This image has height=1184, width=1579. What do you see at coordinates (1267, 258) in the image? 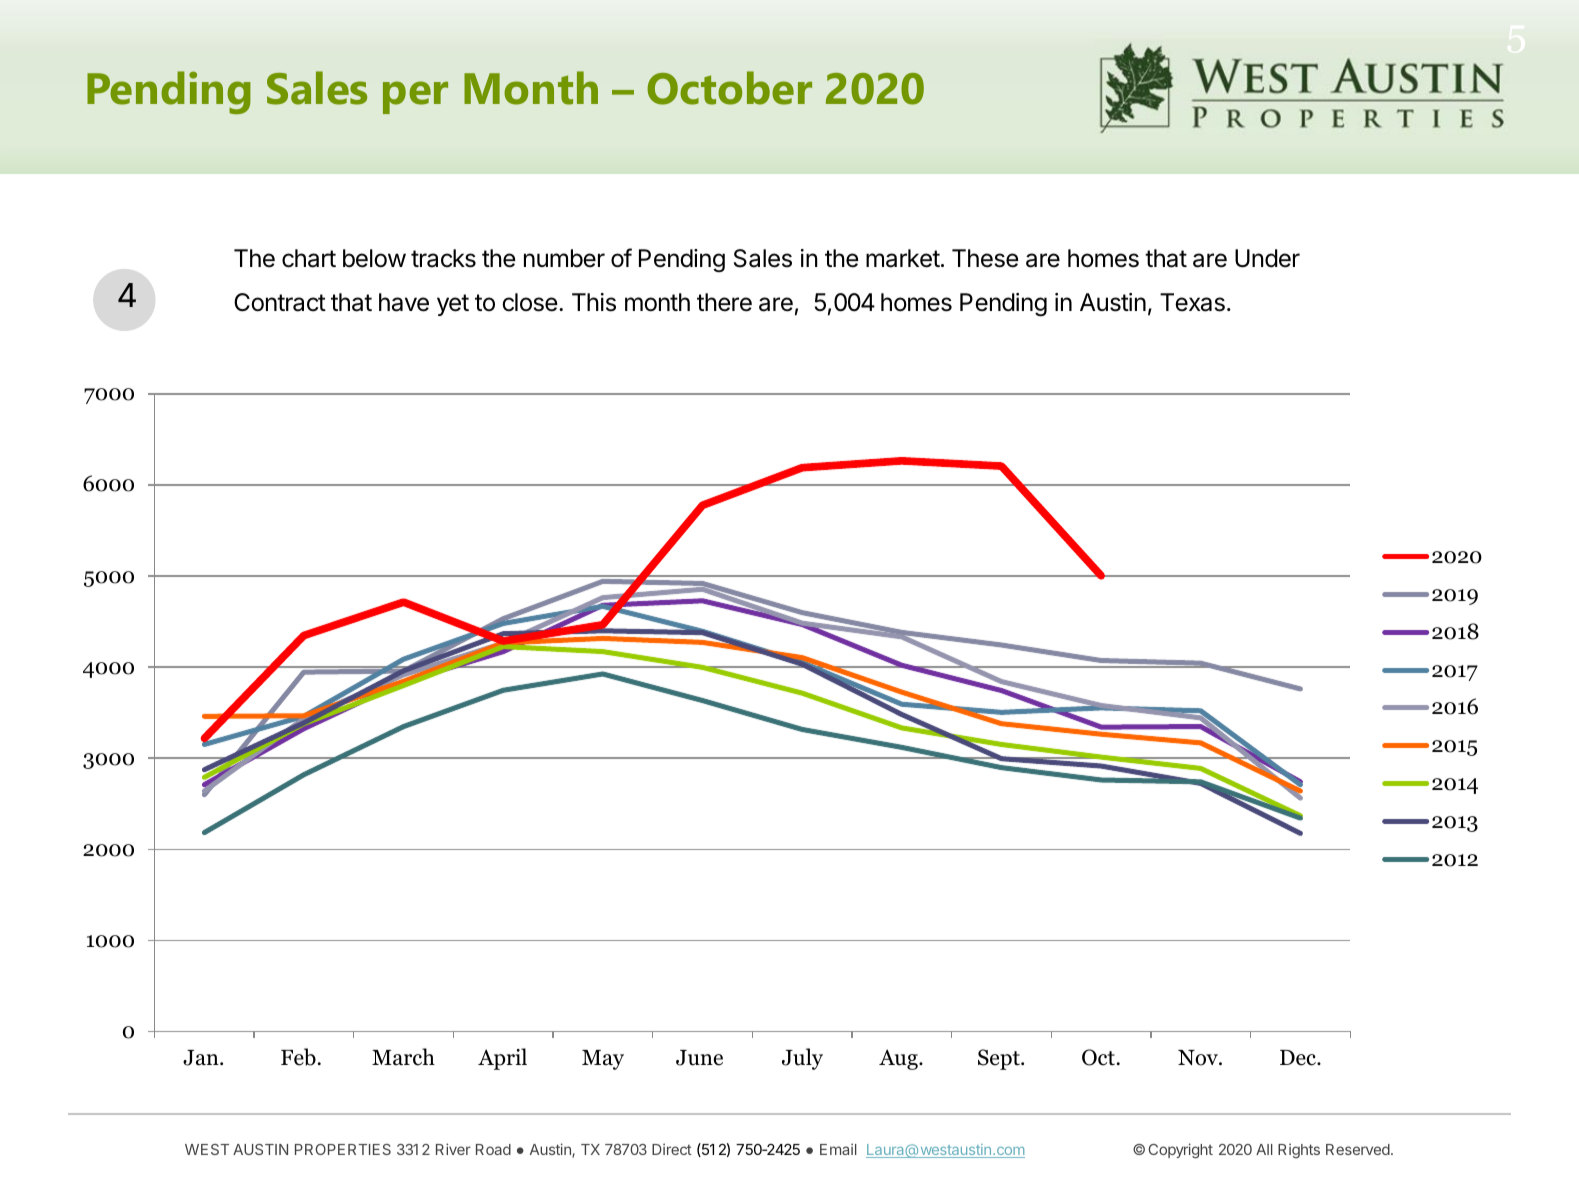
I see `Under` at bounding box center [1267, 258].
